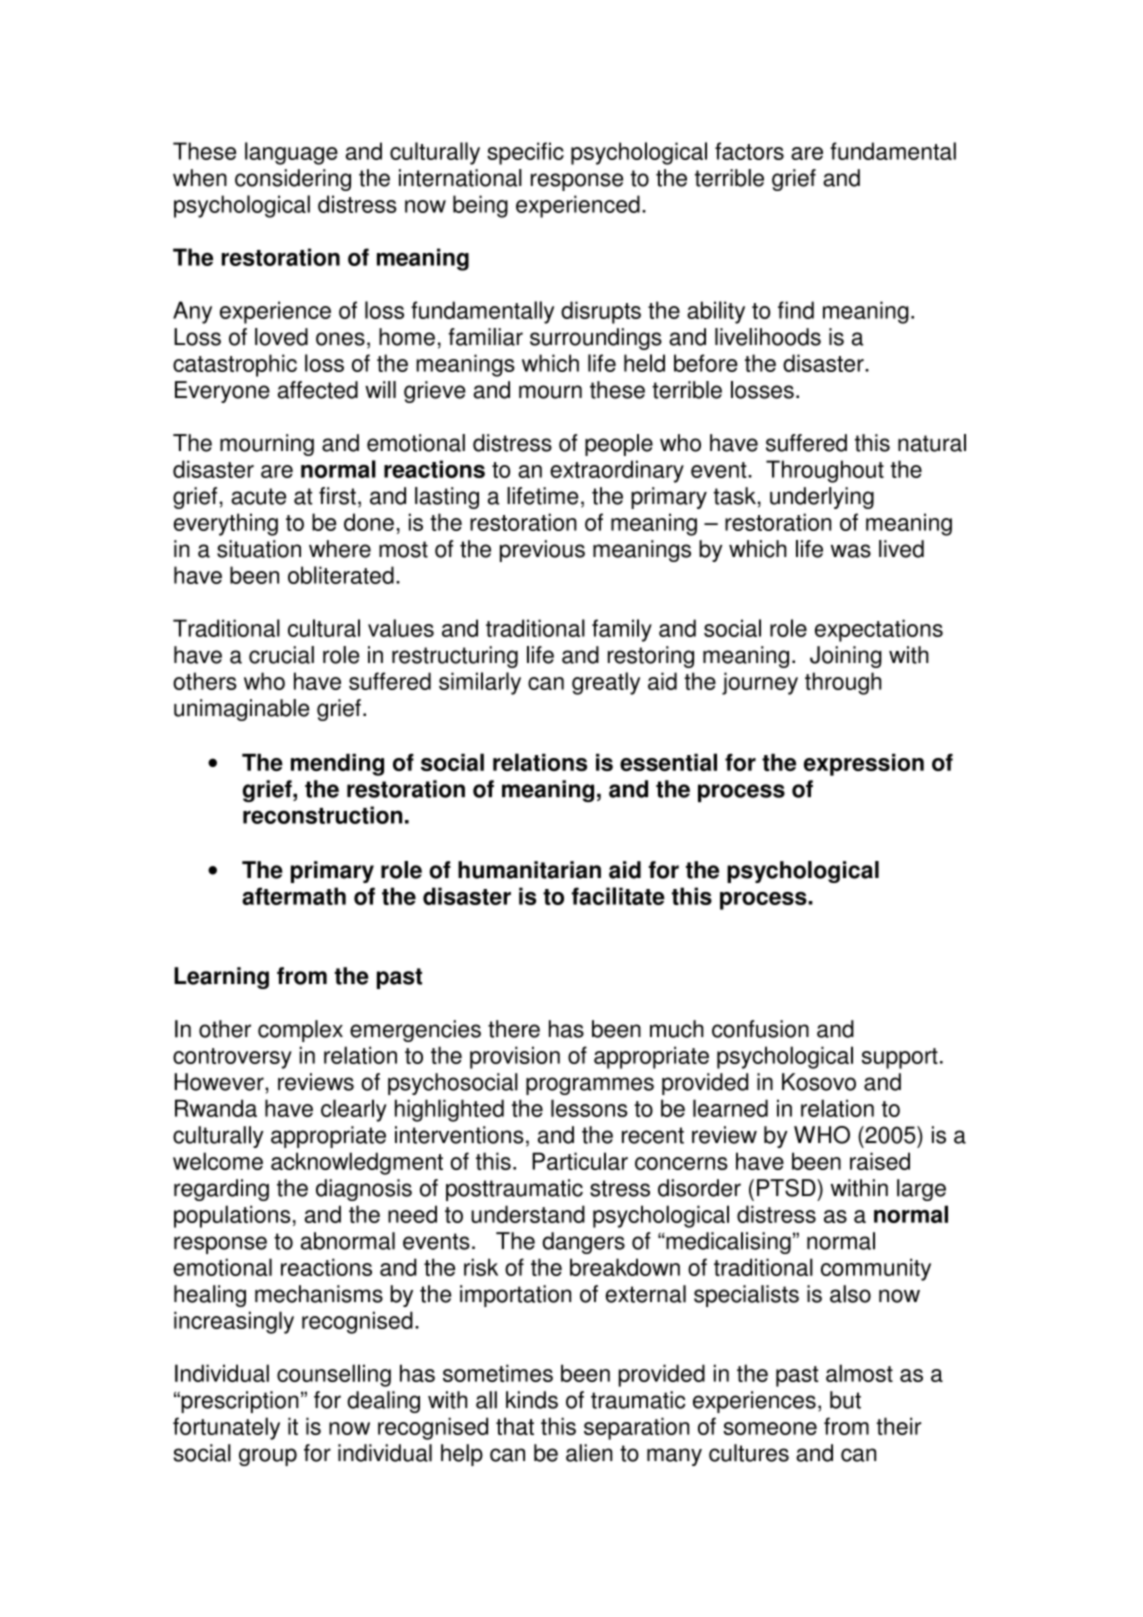  What do you see at coordinates (819, 1082) in the page?
I see `Kosovo` at bounding box center [819, 1082].
